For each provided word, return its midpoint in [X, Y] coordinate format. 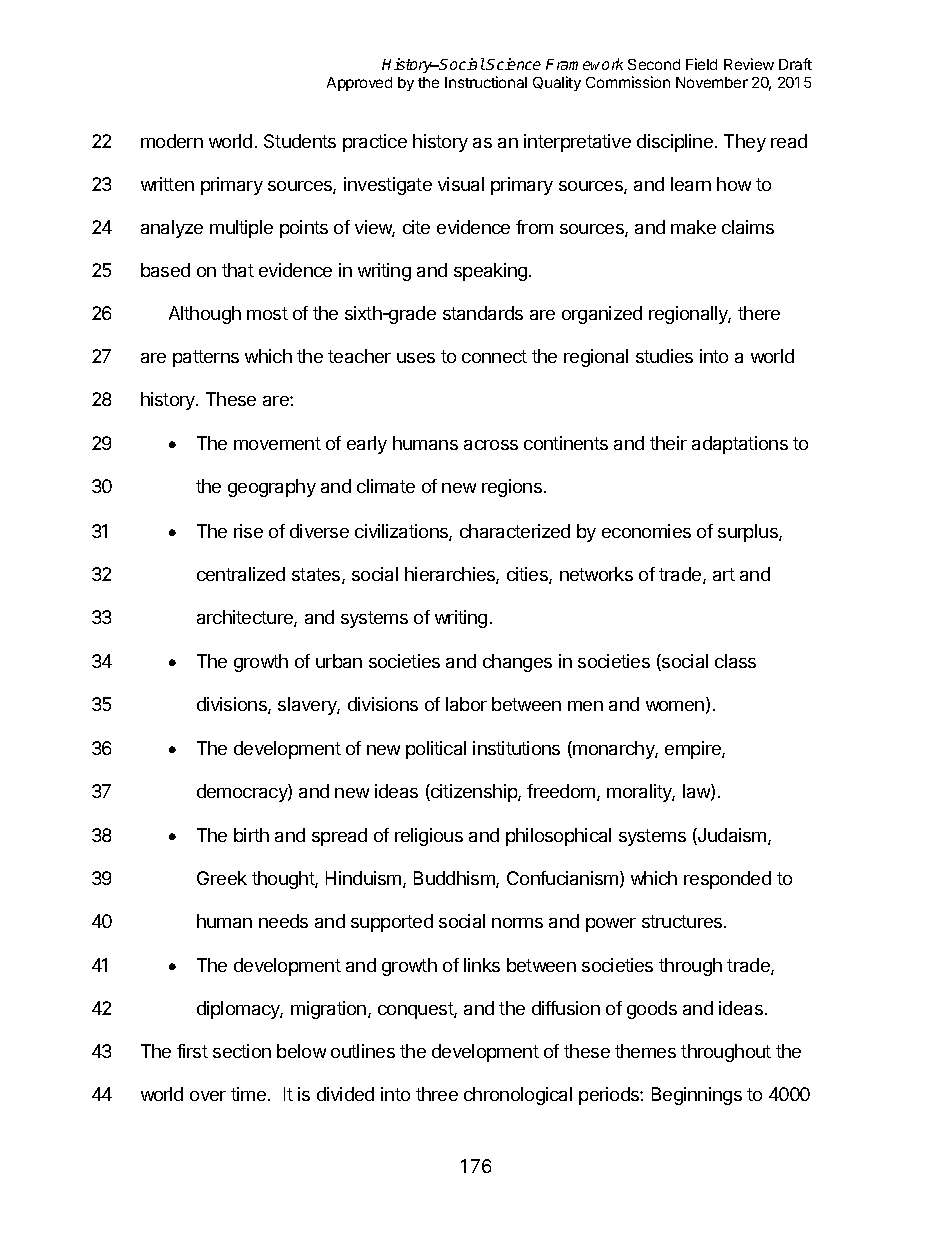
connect [494, 356]
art [724, 574]
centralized [241, 574]
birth [251, 835]
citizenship [474, 793]
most [267, 313]
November [712, 82]
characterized [515, 531]
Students [300, 141]
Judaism [732, 836]
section [242, 1051]
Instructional [486, 82]
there [759, 313]
